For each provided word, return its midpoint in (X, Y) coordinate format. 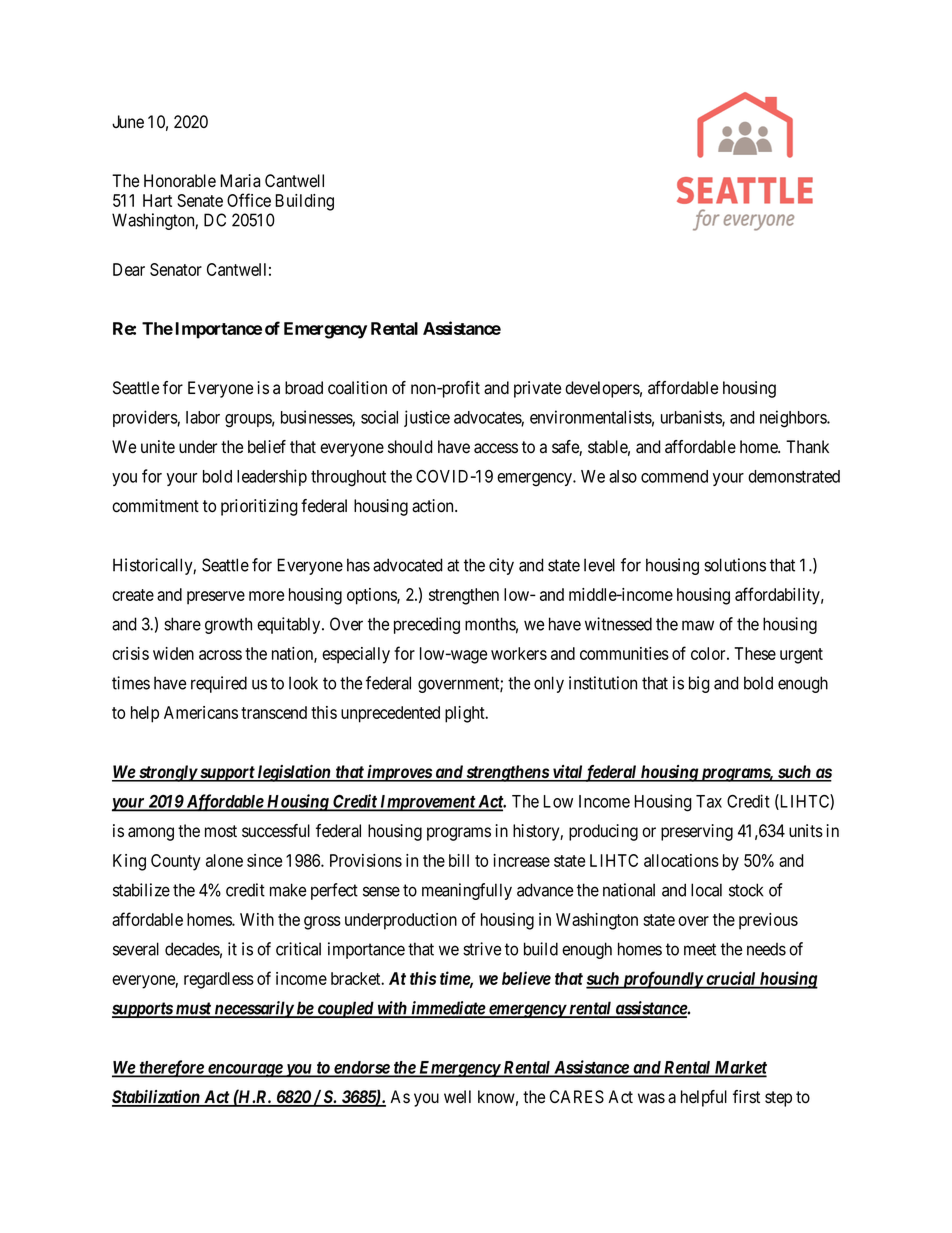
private (537, 389)
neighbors (794, 419)
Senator (176, 269)
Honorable (180, 181)
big (699, 684)
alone (224, 860)
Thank (807, 447)
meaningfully (467, 891)
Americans (201, 712)
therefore (171, 1069)
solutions (735, 565)
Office (249, 200)
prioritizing (259, 507)
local (706, 890)
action (434, 506)
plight (466, 714)
